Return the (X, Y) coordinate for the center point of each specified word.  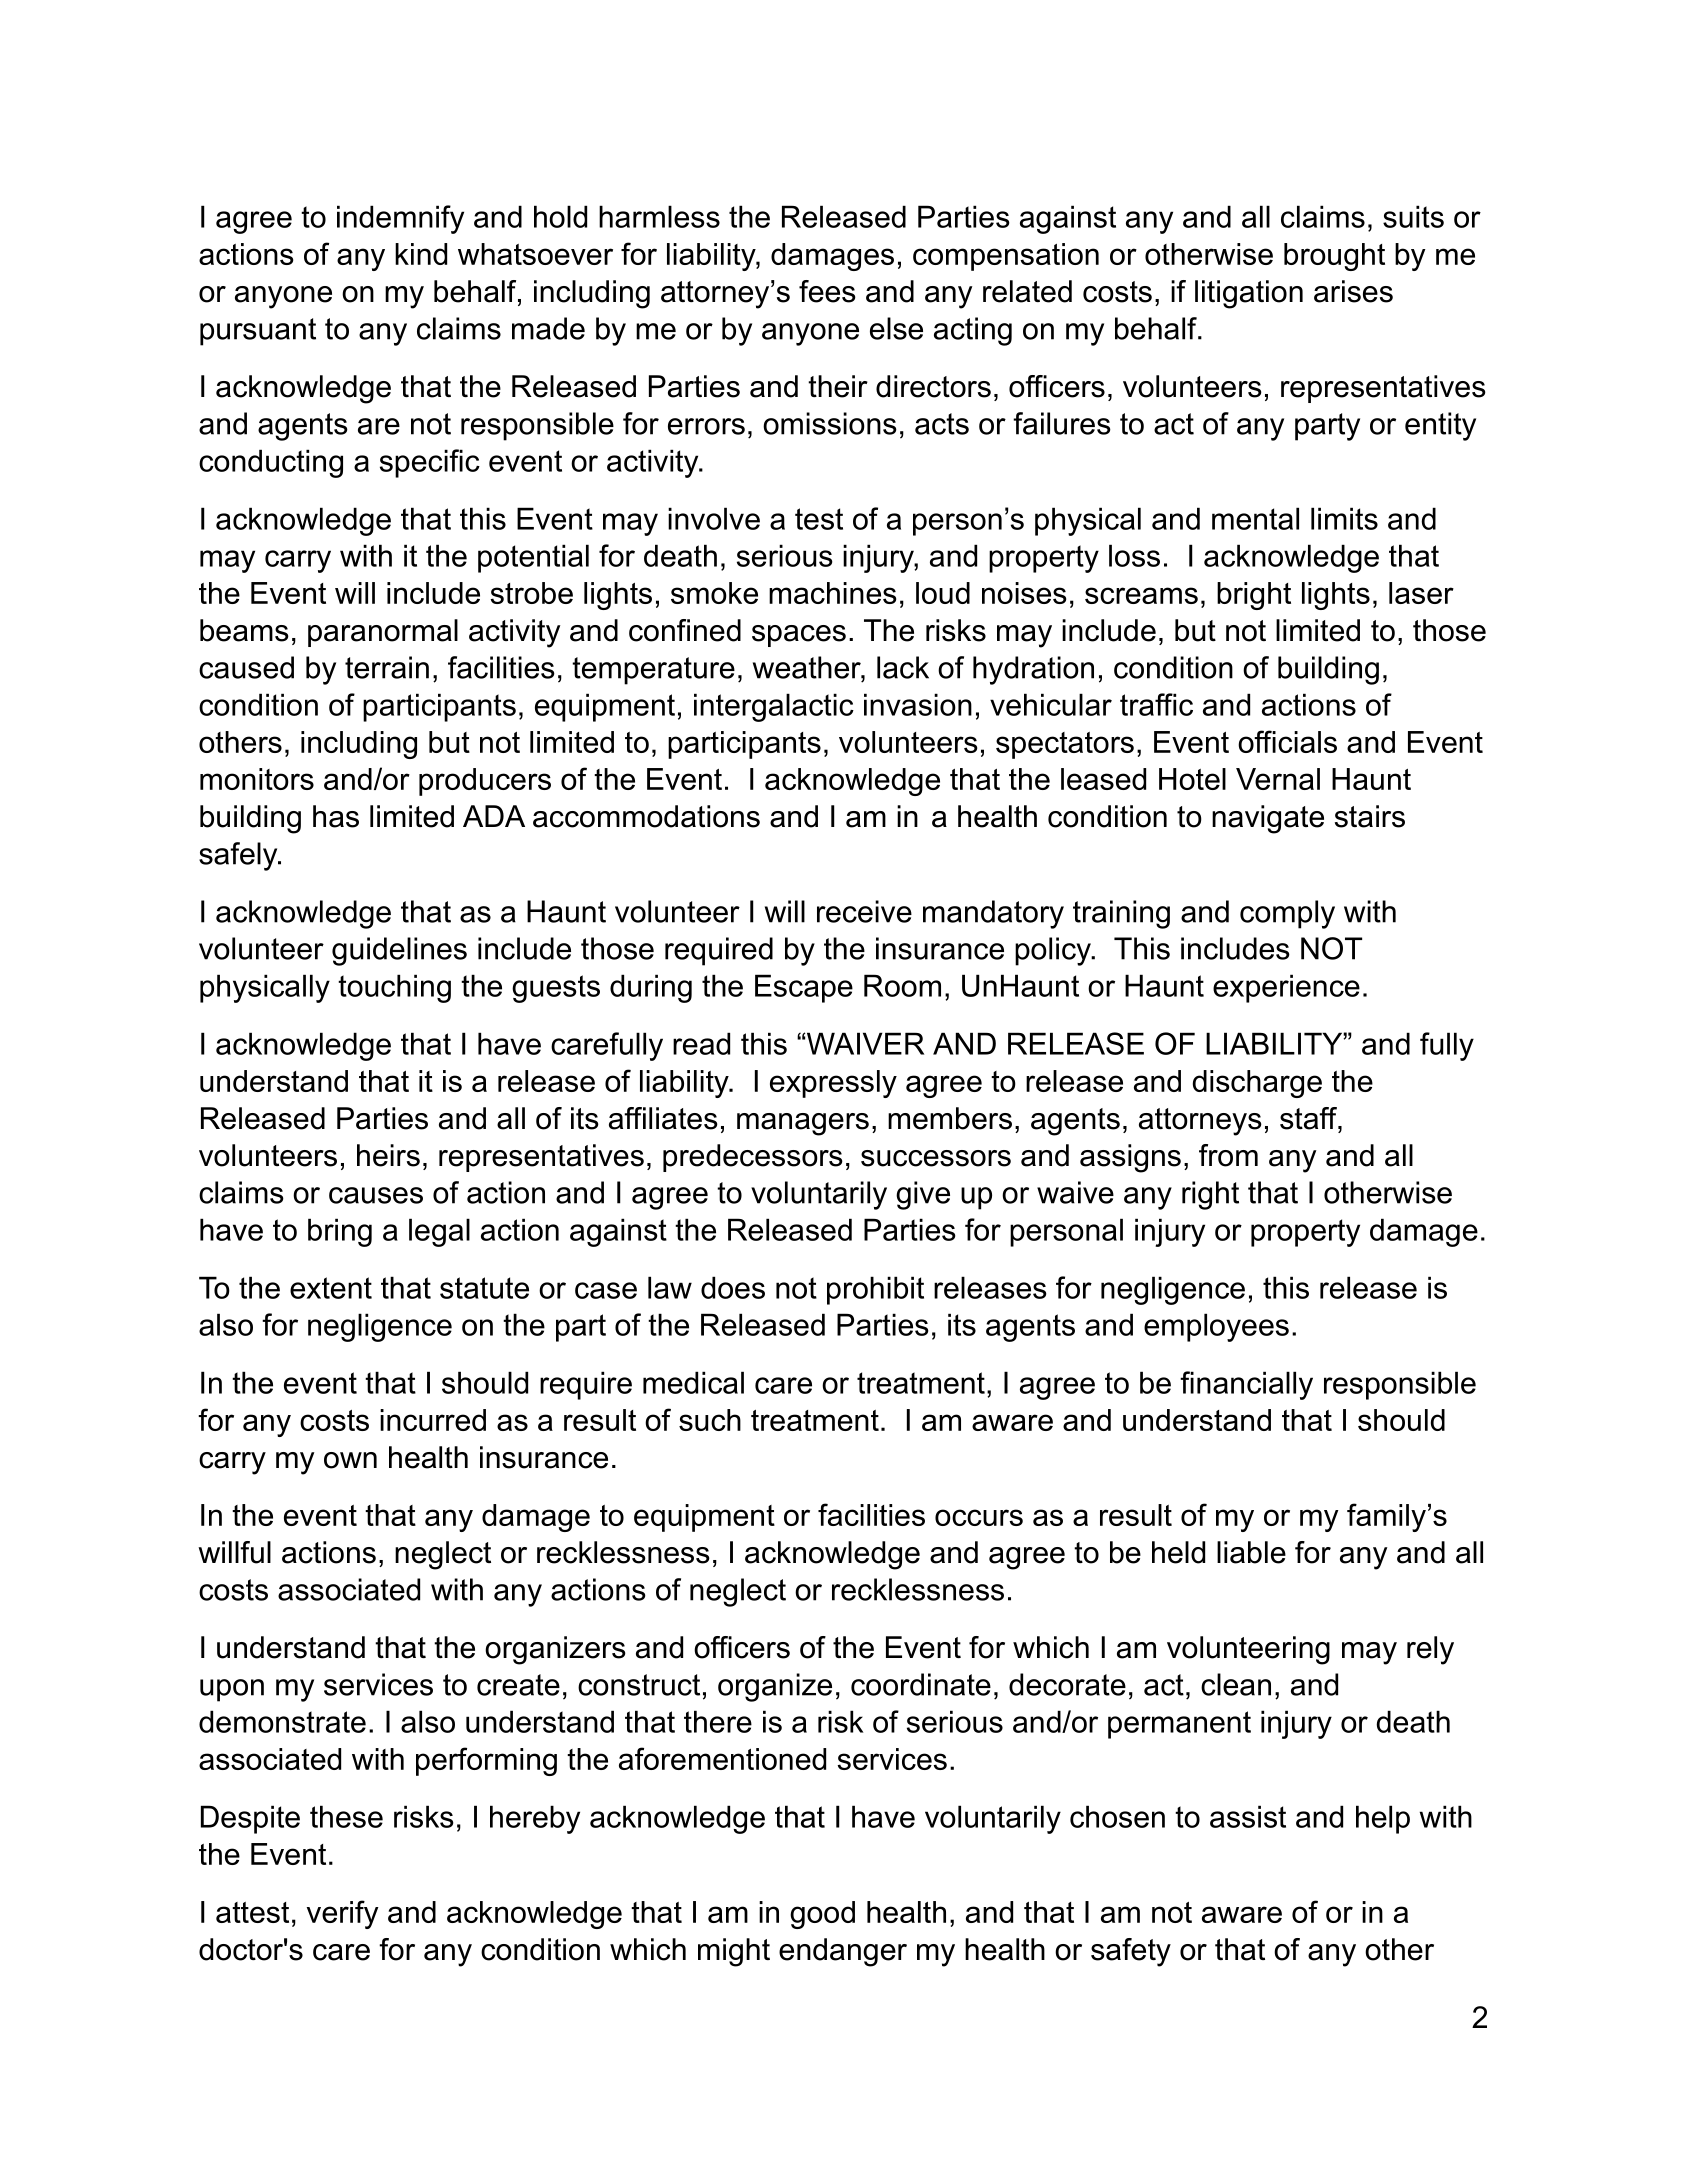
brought (1334, 257)
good (822, 1915)
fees (827, 291)
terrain (387, 667)
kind (421, 254)
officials (1287, 741)
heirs (388, 1155)
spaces (799, 636)
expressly (833, 1084)
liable (1251, 1552)
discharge (1257, 1084)
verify (343, 1914)
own (350, 1460)
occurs (979, 1517)
